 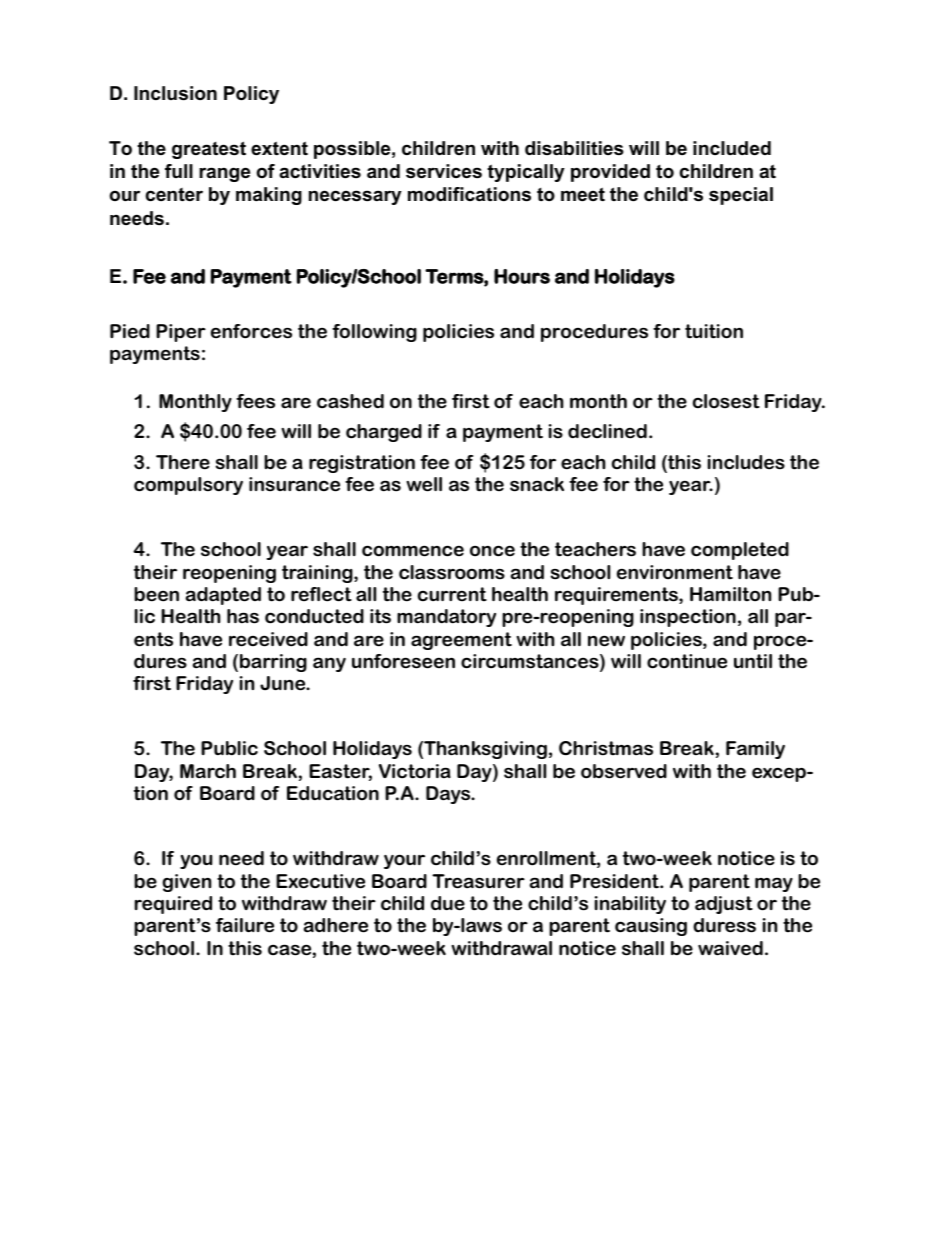 What do you see at coordinates (444, 171) in the page?
I see `services` at bounding box center [444, 171].
